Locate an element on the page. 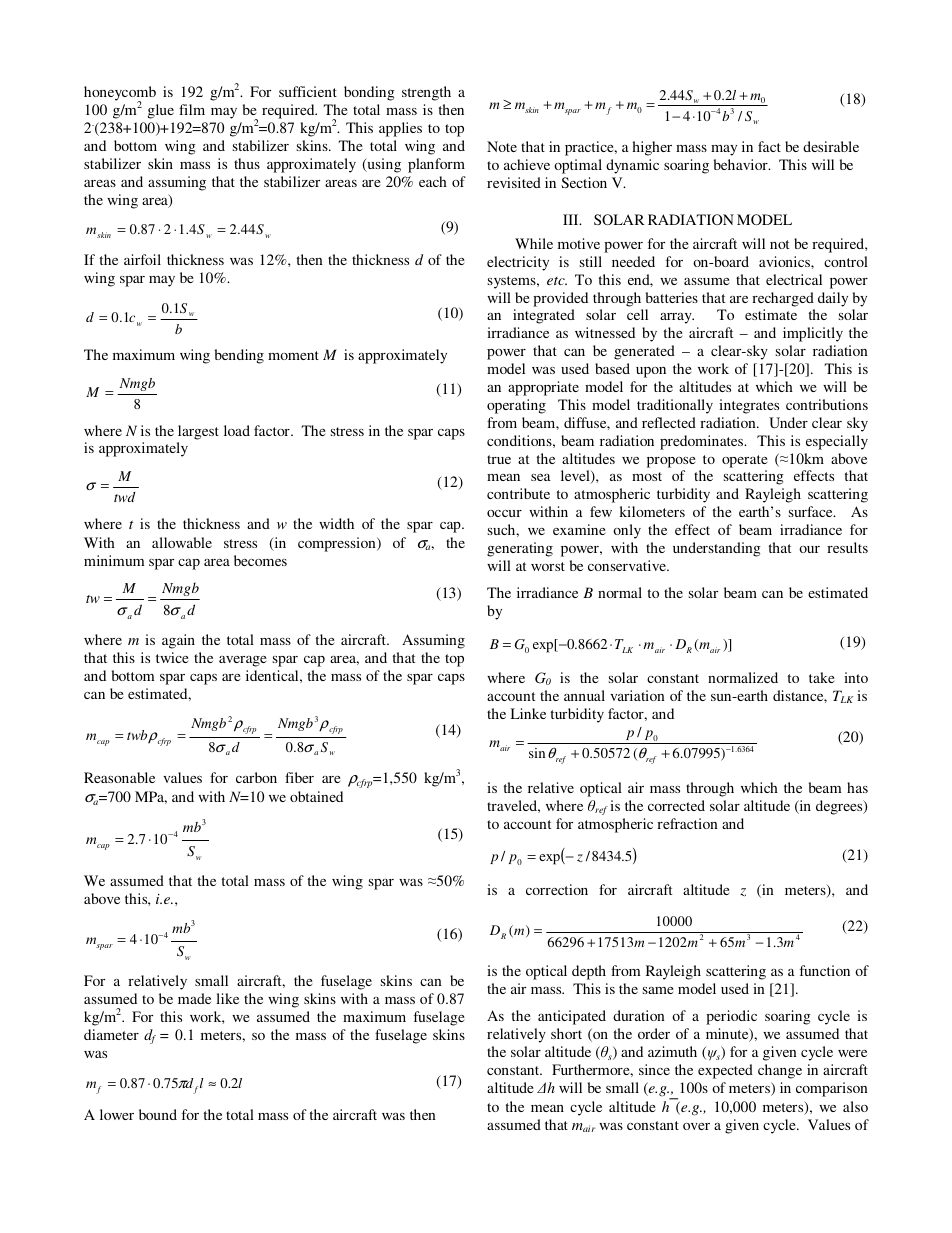 The width and height of the document is (952, 1233). film is located at coordinates (192, 109).
